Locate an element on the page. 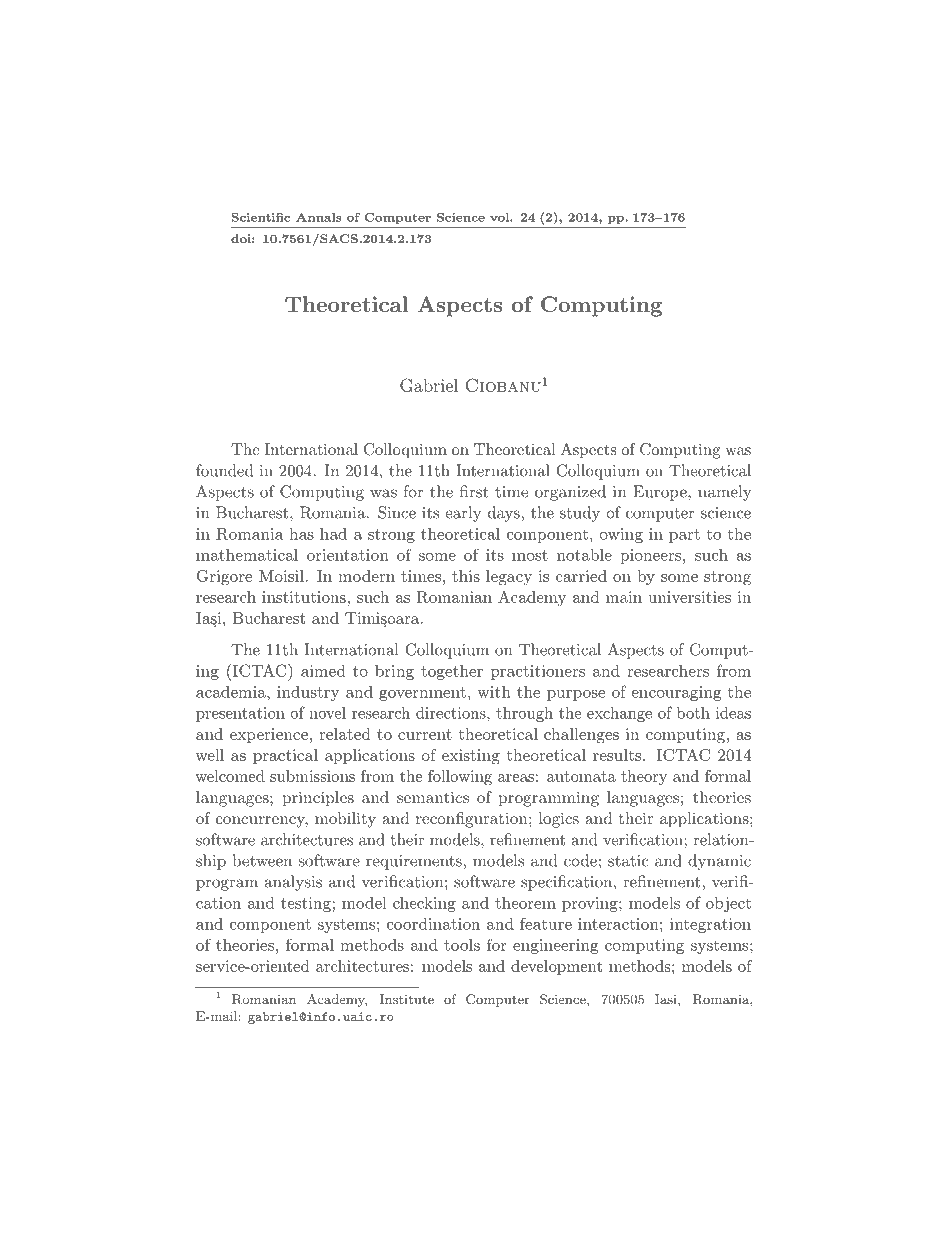 Image resolution: width=952 pixels, height=1233 pixels. this is located at coordinates (466, 576).
